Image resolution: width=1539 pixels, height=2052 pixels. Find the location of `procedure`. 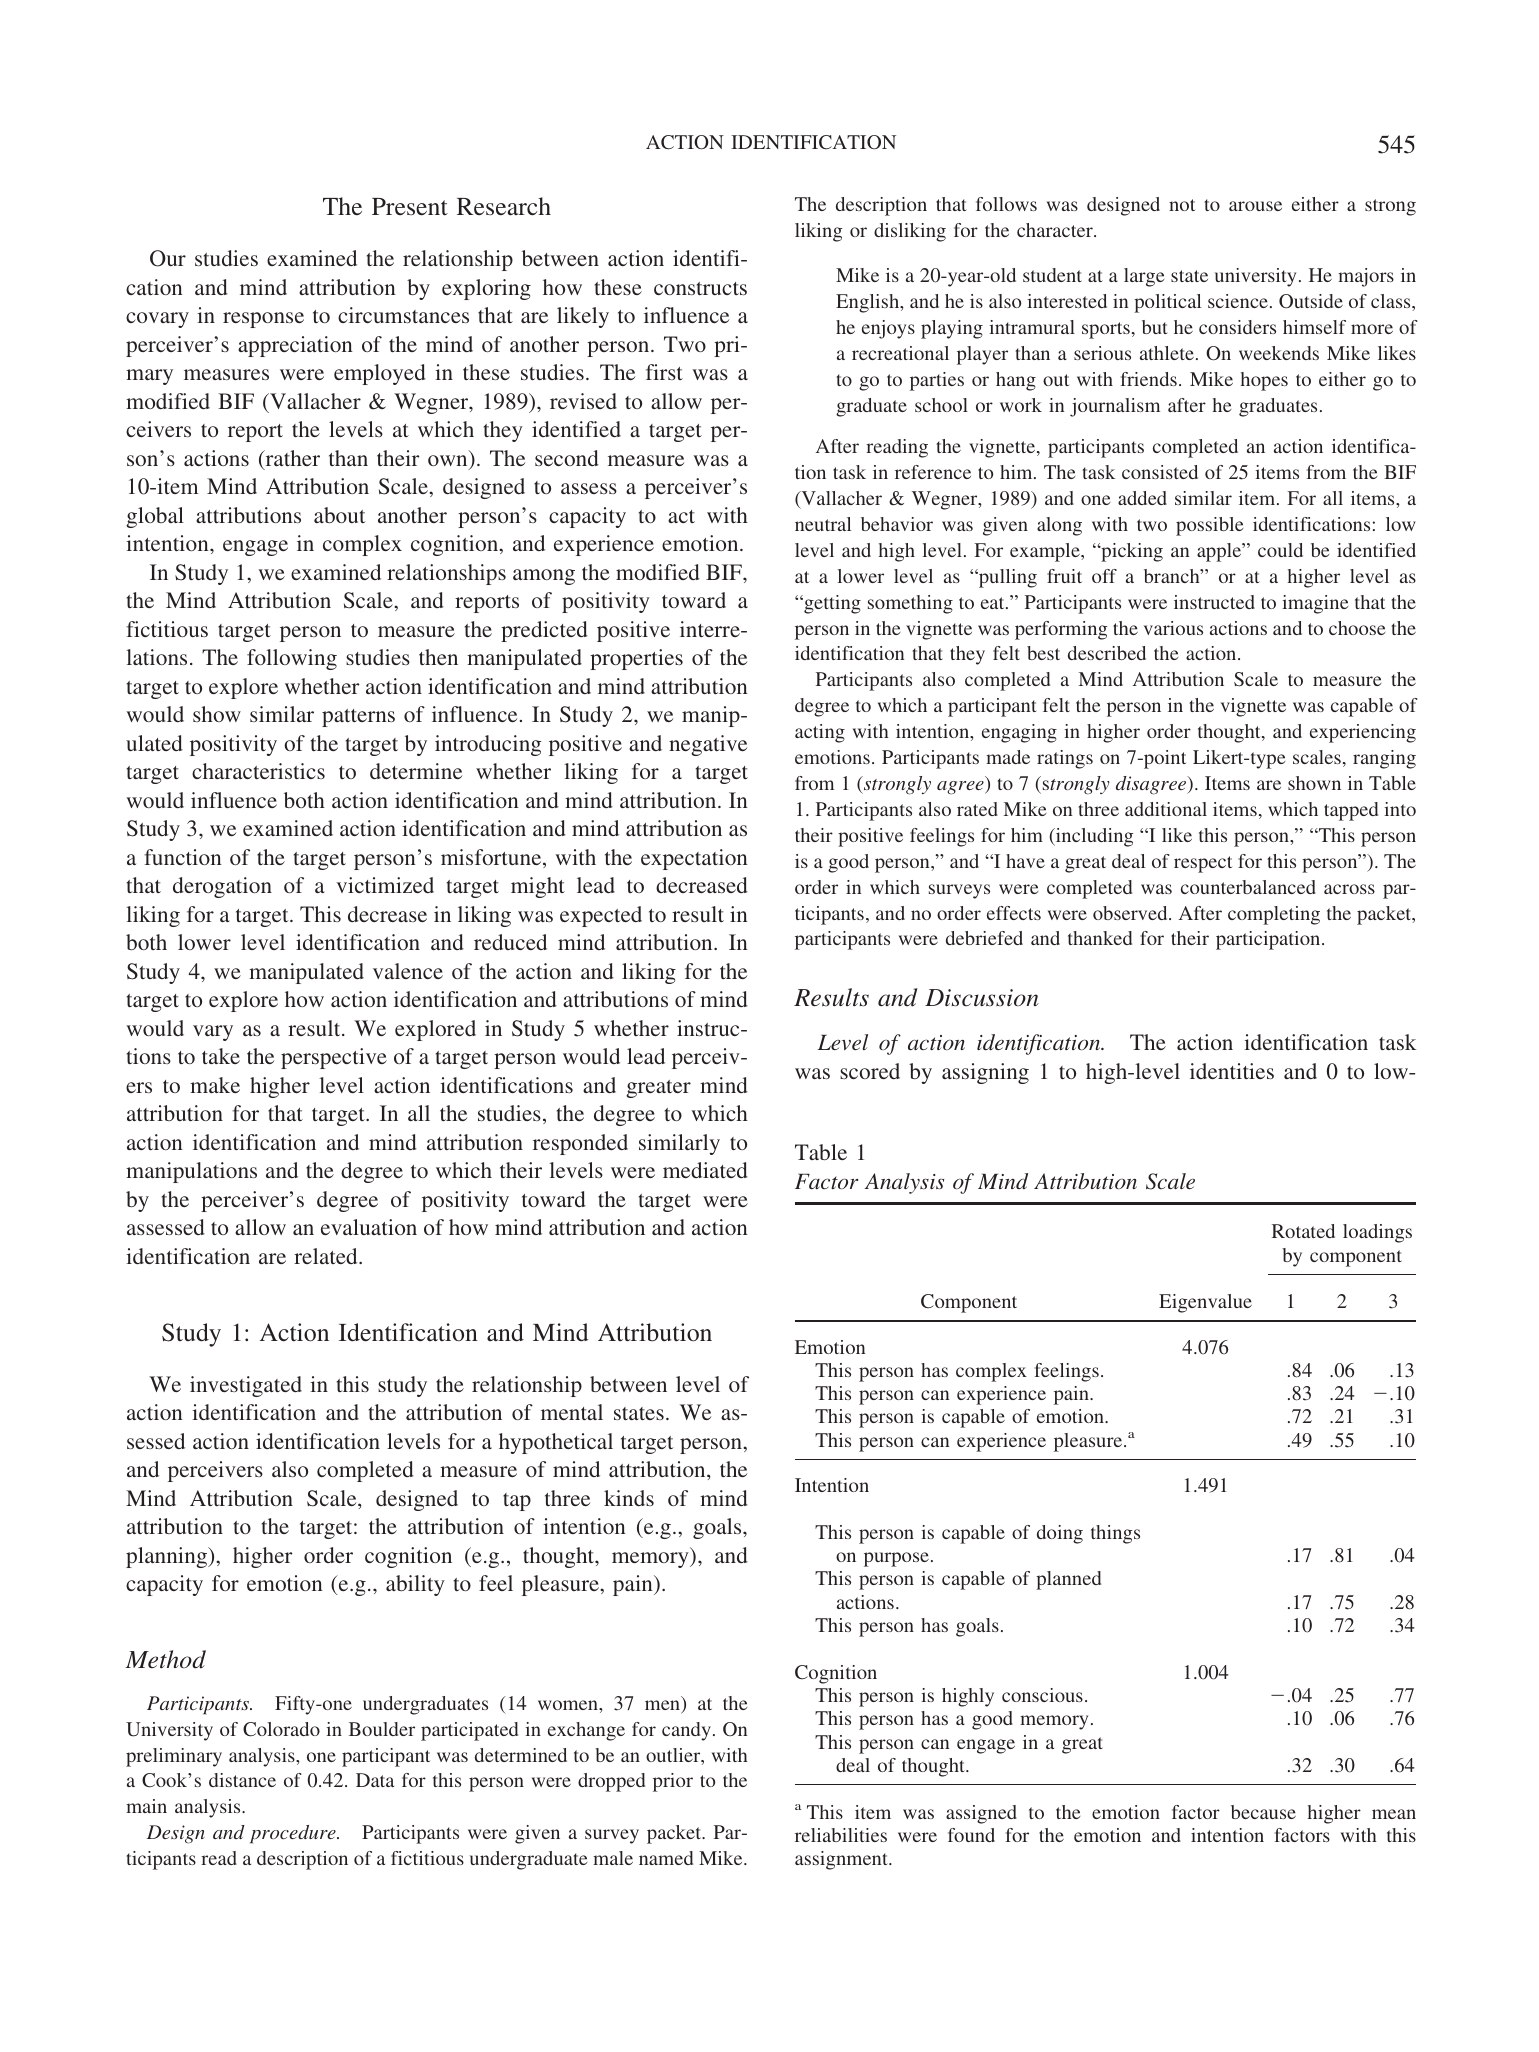

procedure is located at coordinates (294, 1834).
